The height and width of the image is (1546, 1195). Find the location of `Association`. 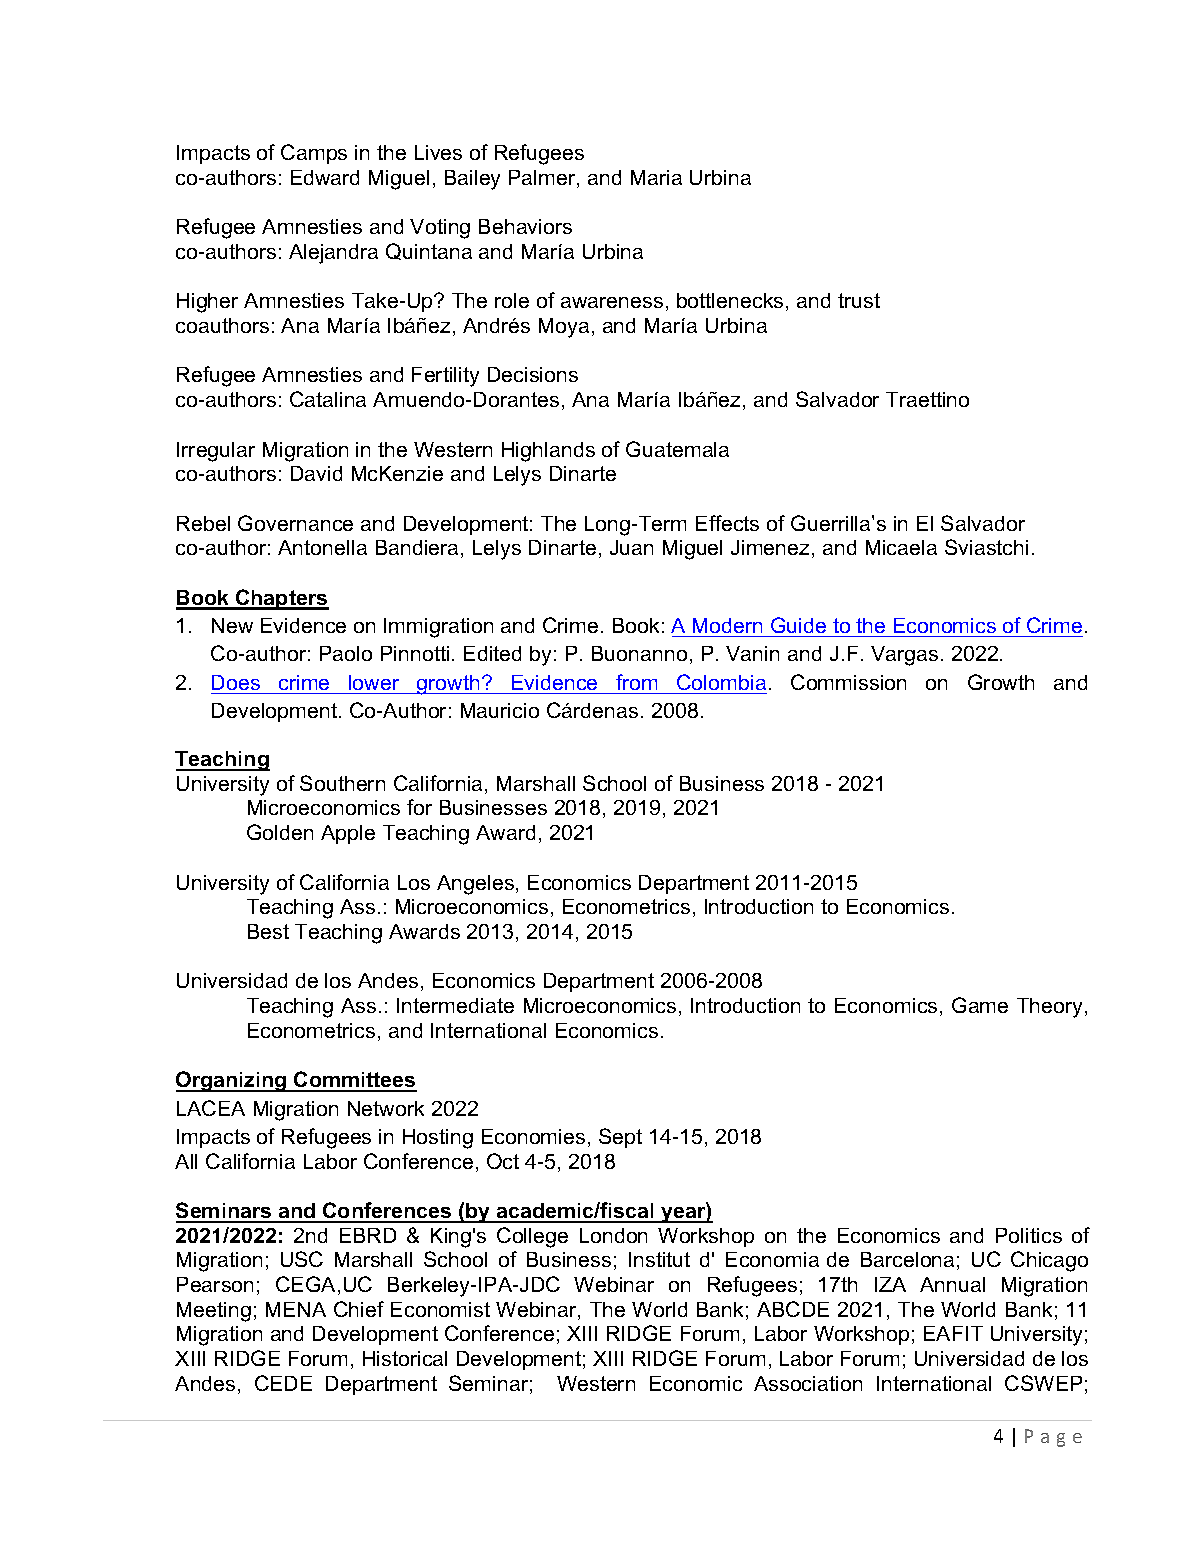

Association is located at coordinates (808, 1383).
